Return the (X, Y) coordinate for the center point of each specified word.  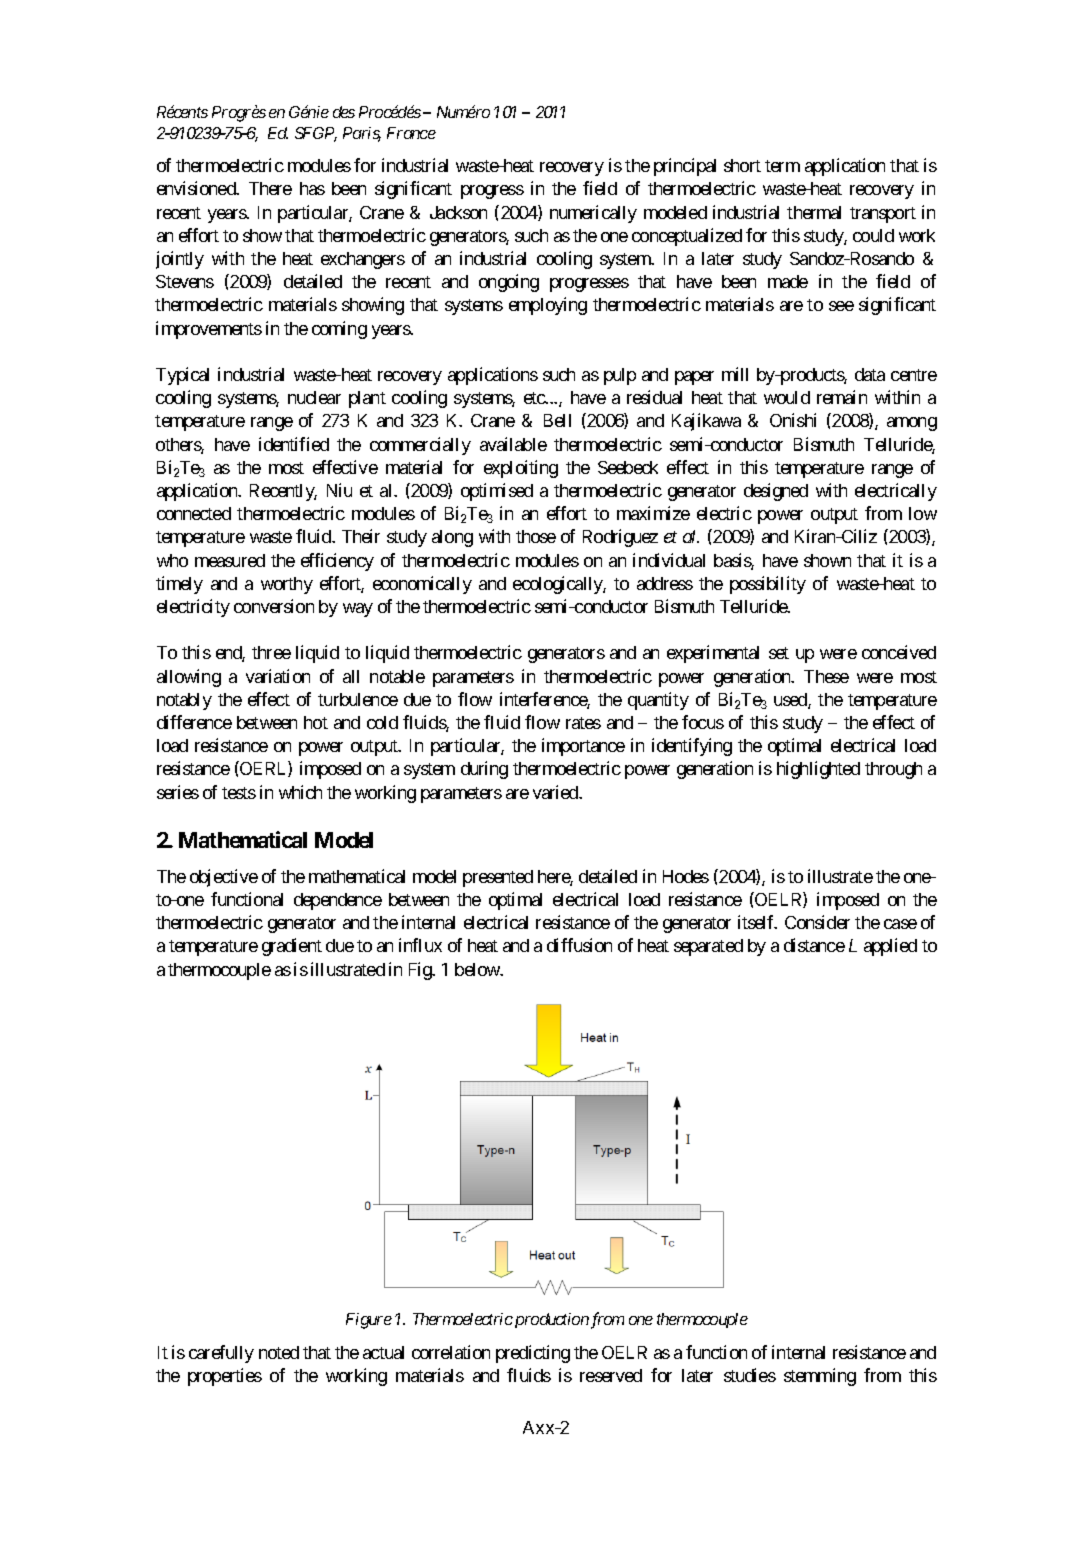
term (782, 166)
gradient (292, 947)
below (478, 969)
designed (776, 492)
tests (239, 793)
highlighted (818, 770)
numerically (593, 214)
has (312, 188)
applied (890, 947)
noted (279, 1352)
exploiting (521, 469)
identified (294, 444)
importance (583, 747)
